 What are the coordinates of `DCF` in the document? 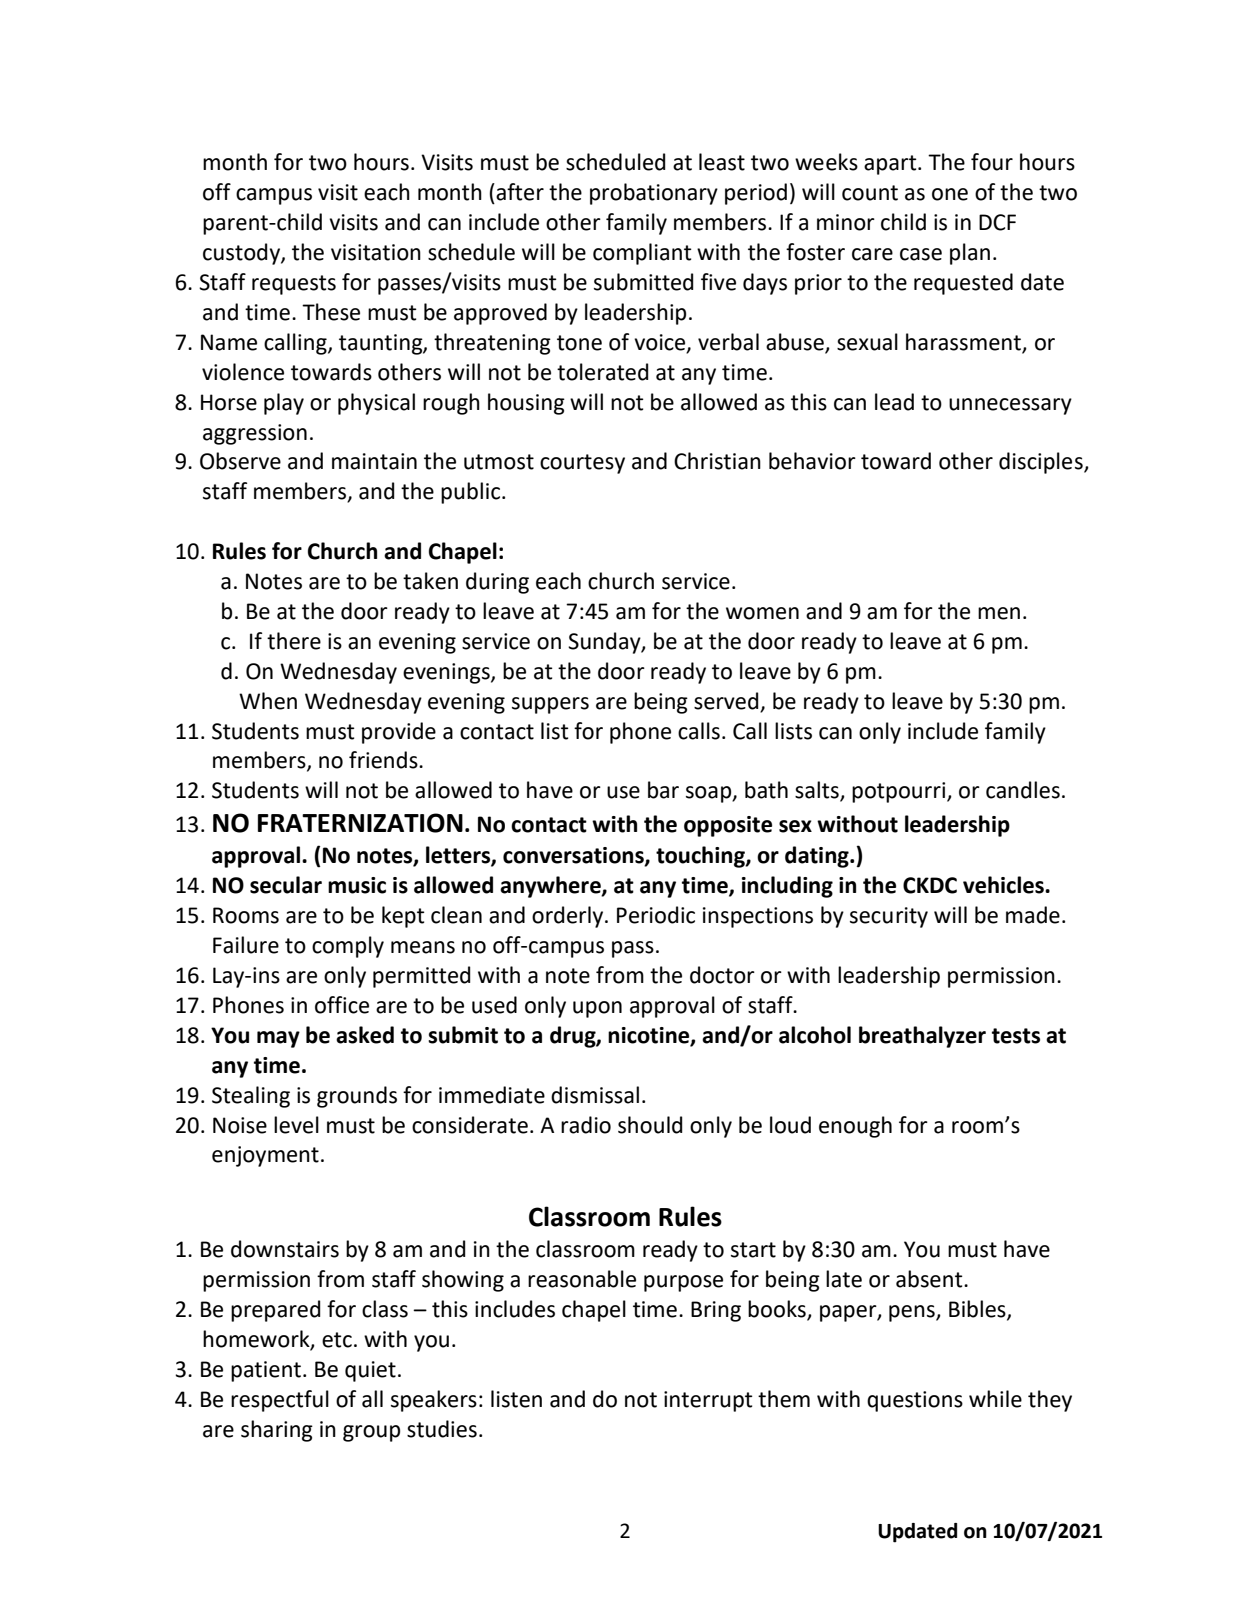 It's located at (997, 222).
